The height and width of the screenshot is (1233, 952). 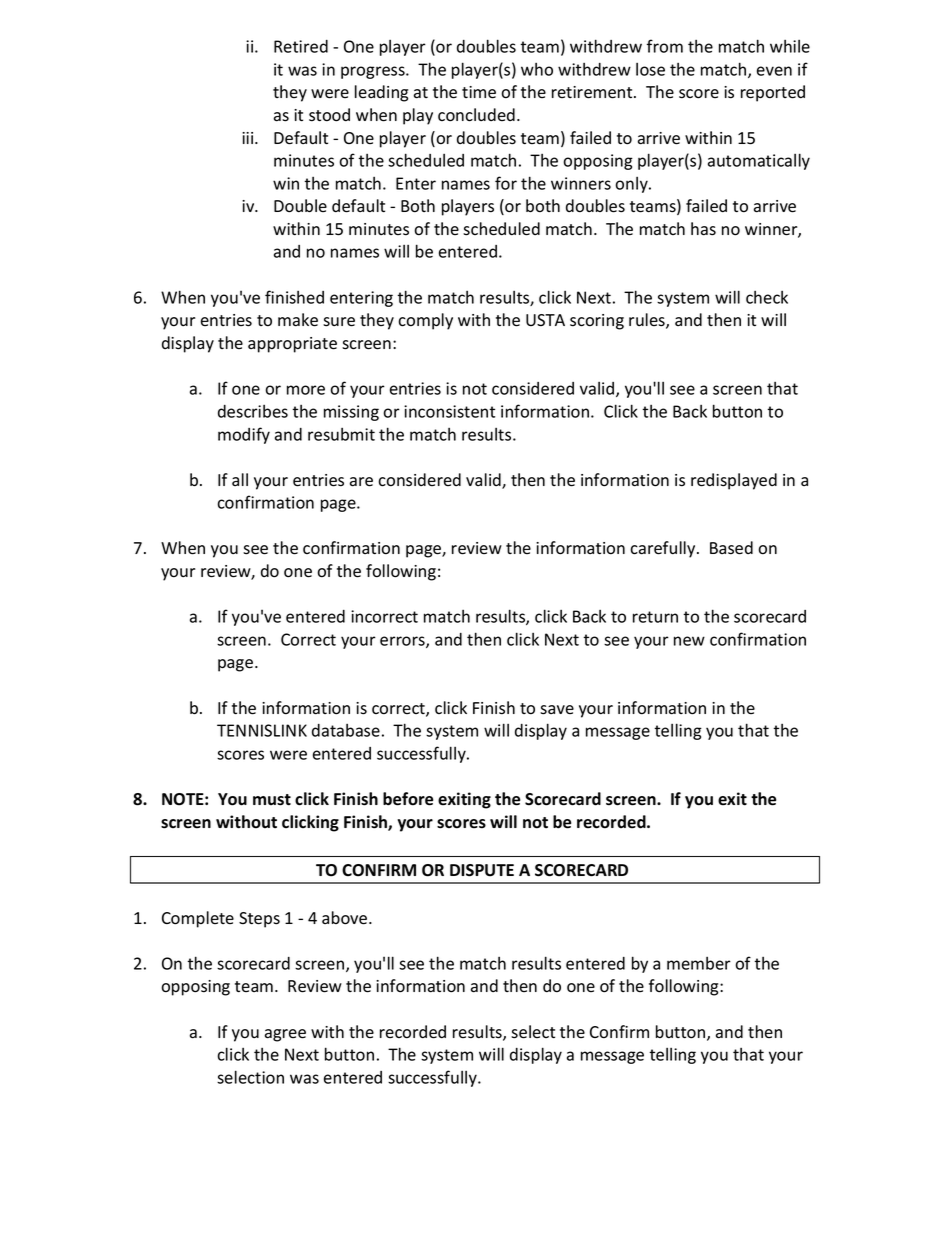 What do you see at coordinates (298, 320) in the screenshot?
I see `make` at bounding box center [298, 320].
